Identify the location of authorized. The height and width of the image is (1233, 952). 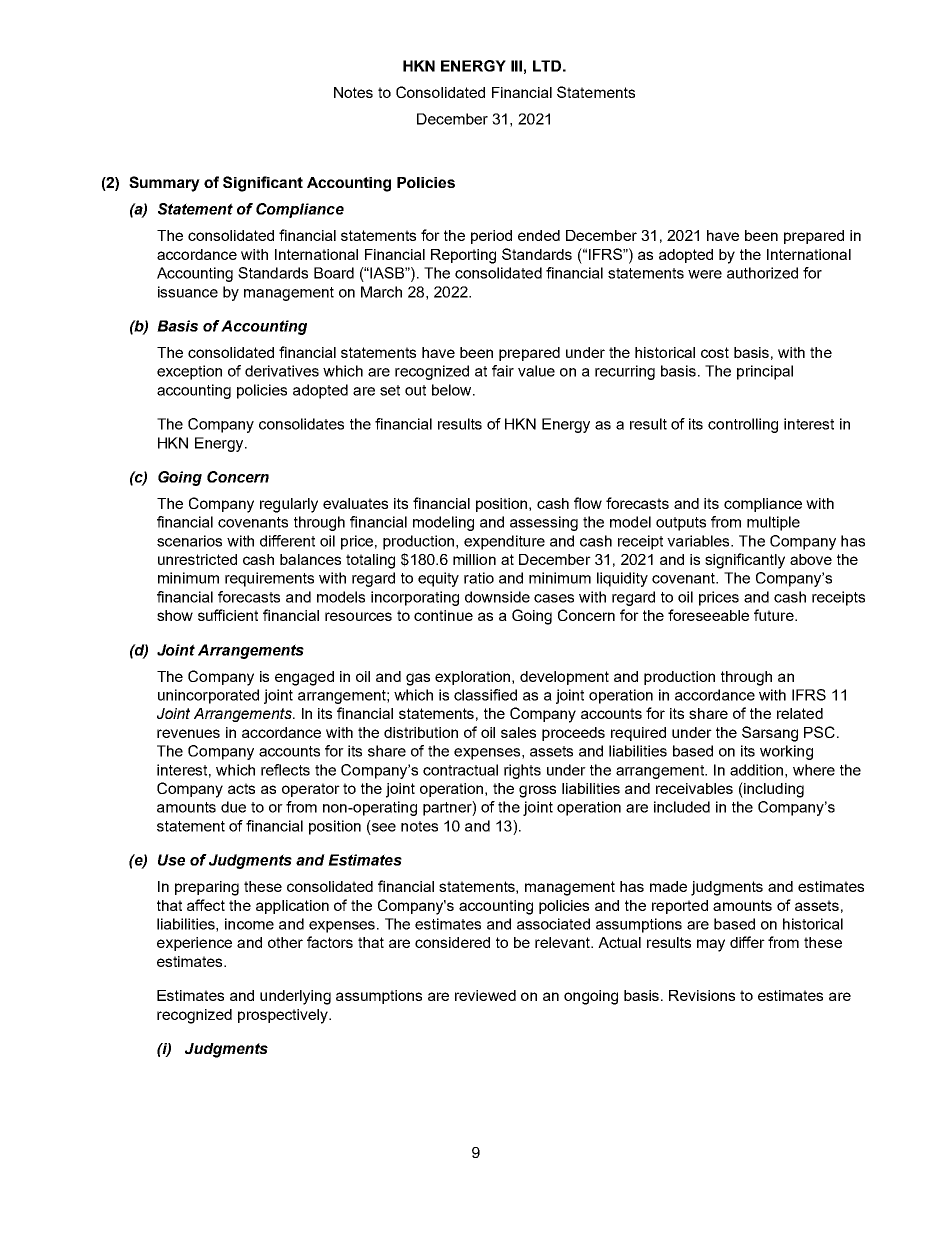
(762, 273).
